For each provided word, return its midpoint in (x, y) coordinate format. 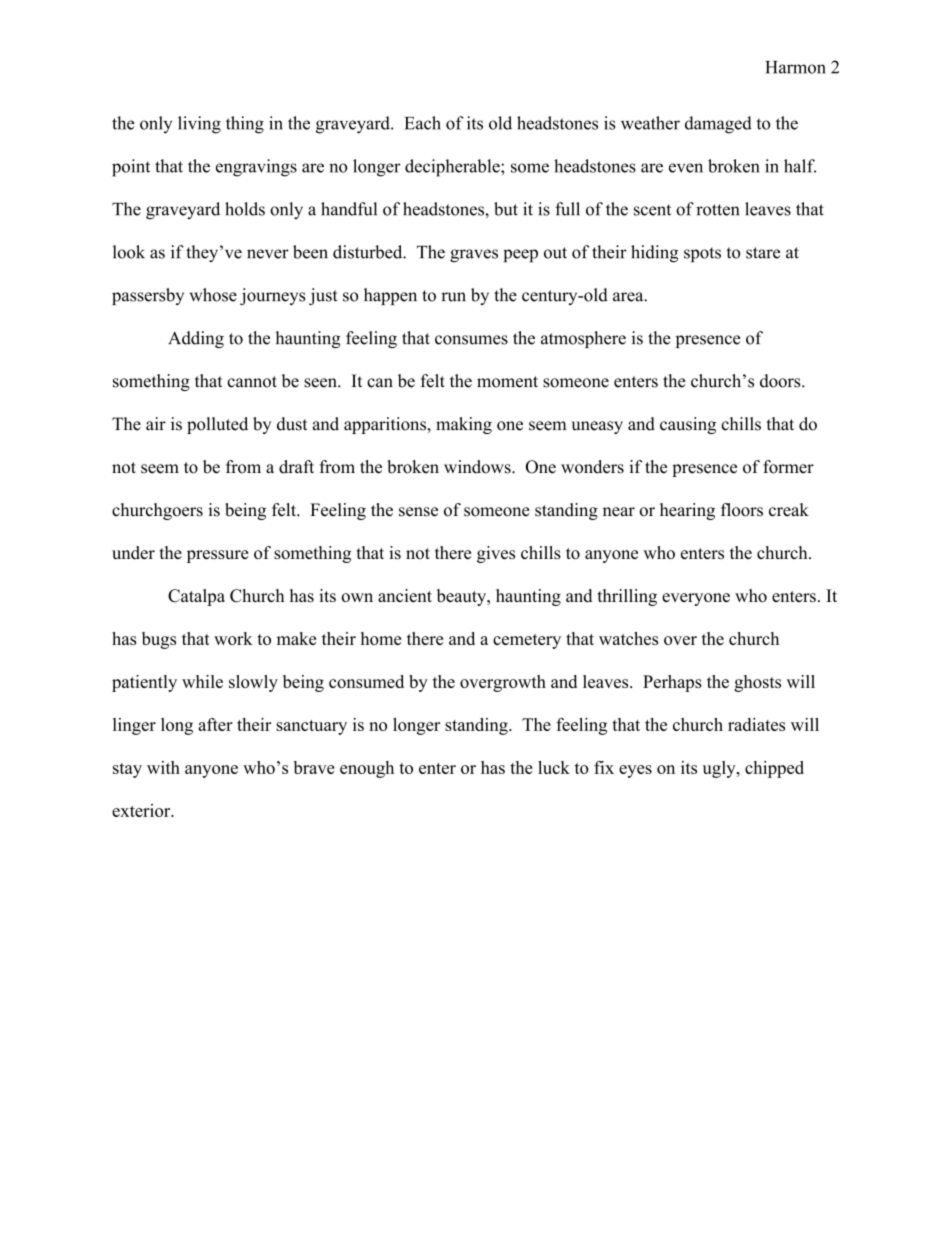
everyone (696, 599)
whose (213, 295)
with (163, 767)
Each (423, 123)
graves (474, 256)
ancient (405, 595)
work (233, 638)
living (199, 125)
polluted (217, 425)
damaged (718, 125)
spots (702, 254)
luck (554, 767)
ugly (720, 769)
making (464, 425)
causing (688, 425)
